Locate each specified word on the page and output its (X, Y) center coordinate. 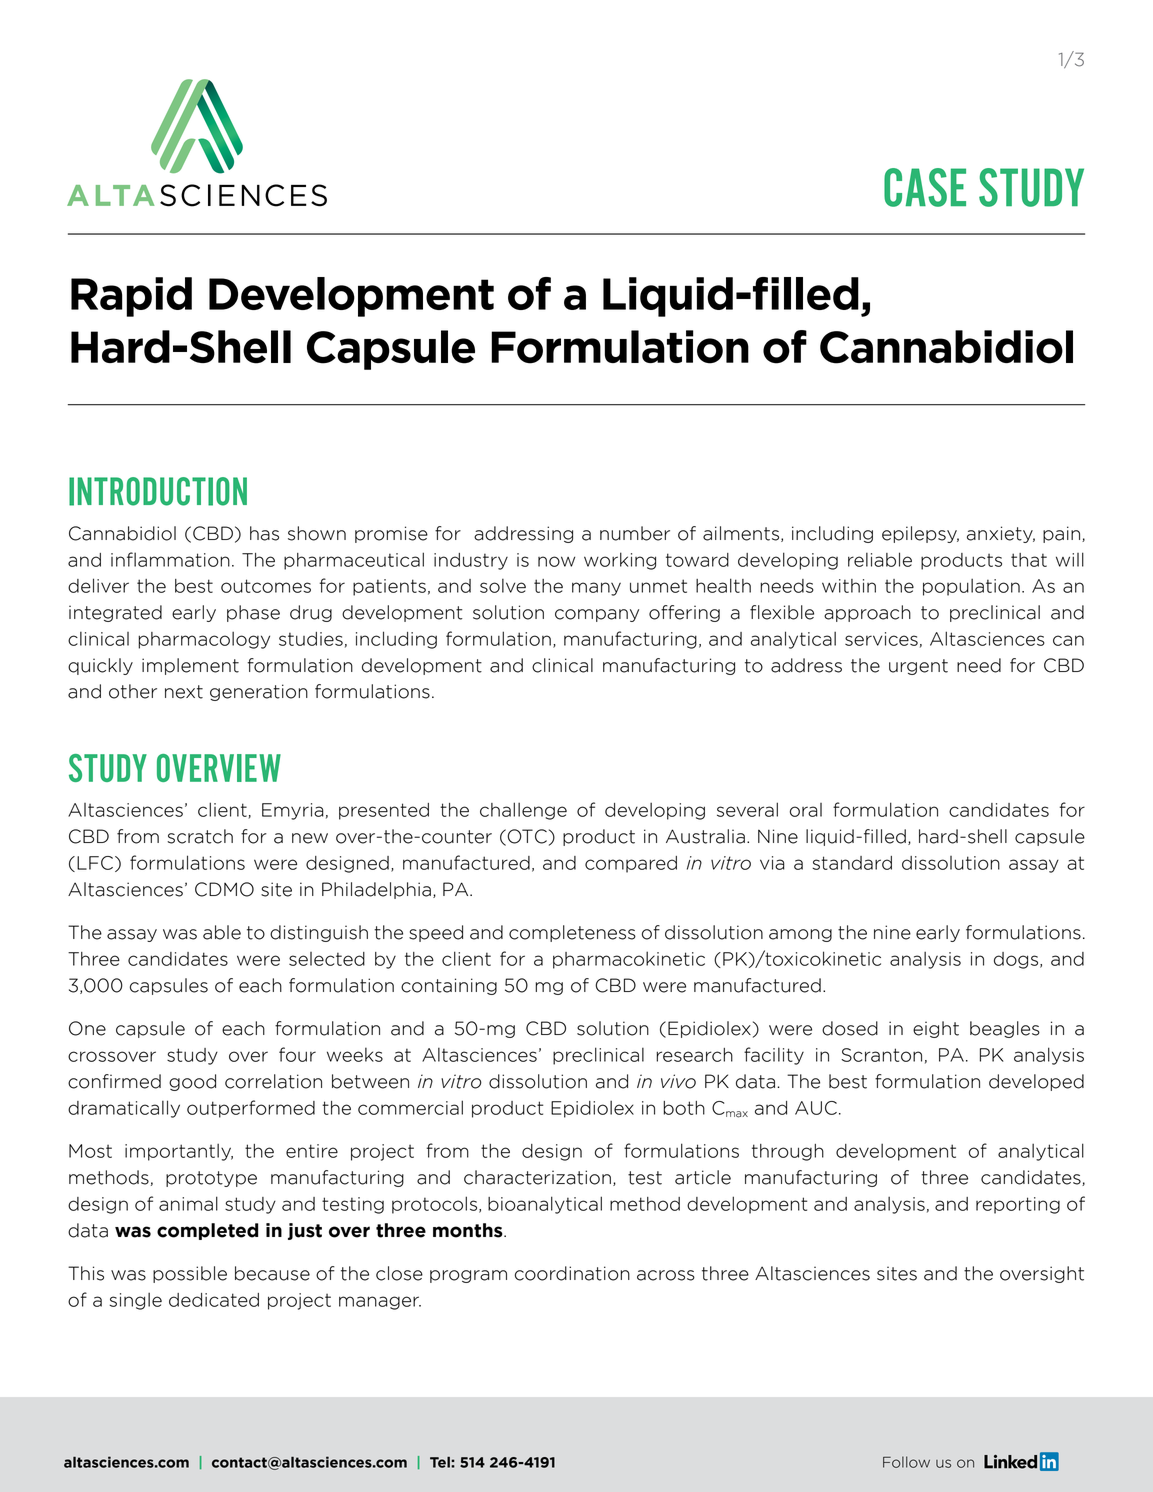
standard (852, 863)
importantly (179, 1152)
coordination (572, 1273)
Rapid (131, 297)
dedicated (214, 1300)
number (635, 533)
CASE (925, 187)
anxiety (1001, 534)
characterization (537, 1177)
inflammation (170, 559)
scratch (200, 836)
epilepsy (920, 534)
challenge (523, 811)
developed (1036, 1082)
